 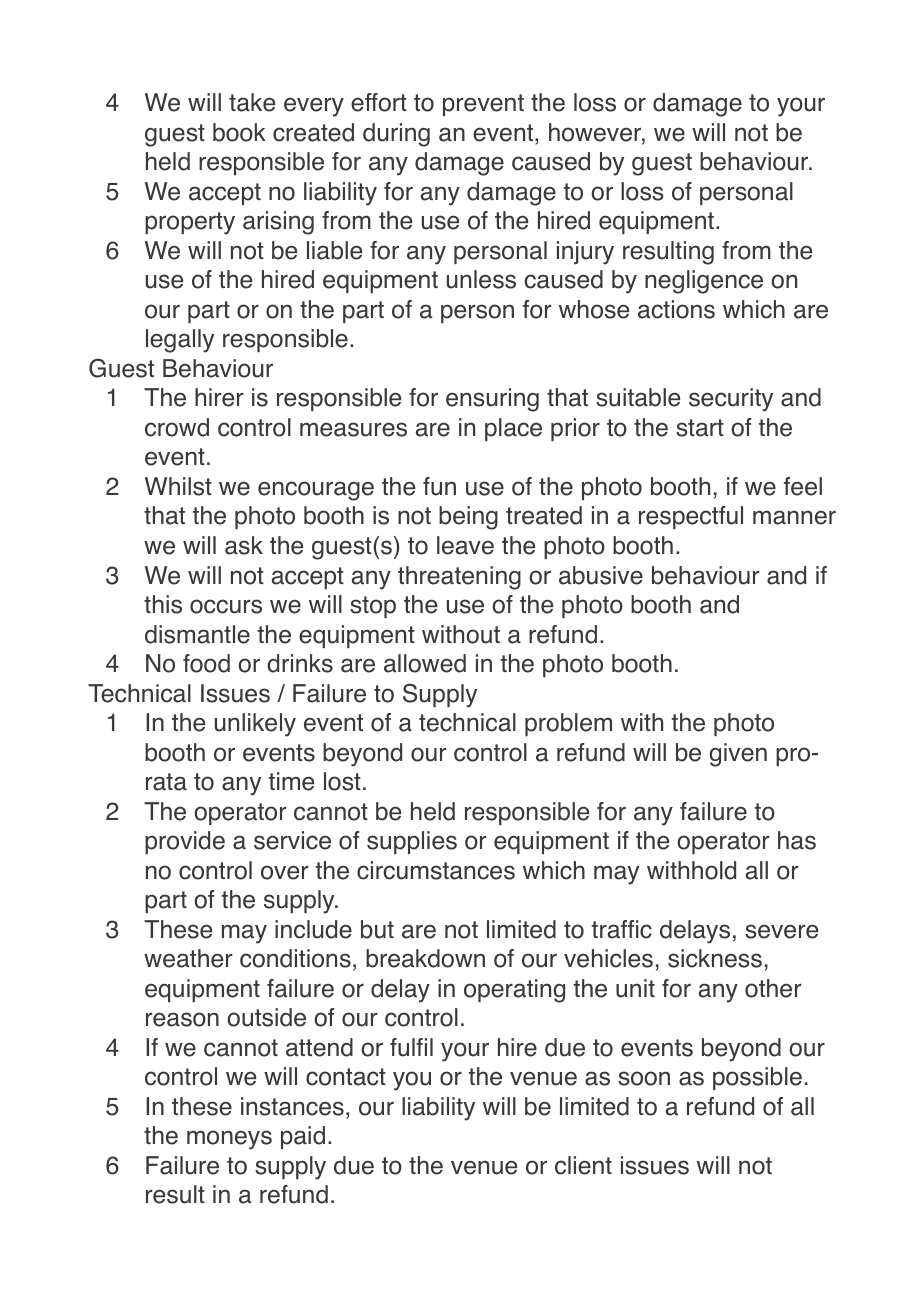 I want to click on allowed, so click(x=425, y=663).
